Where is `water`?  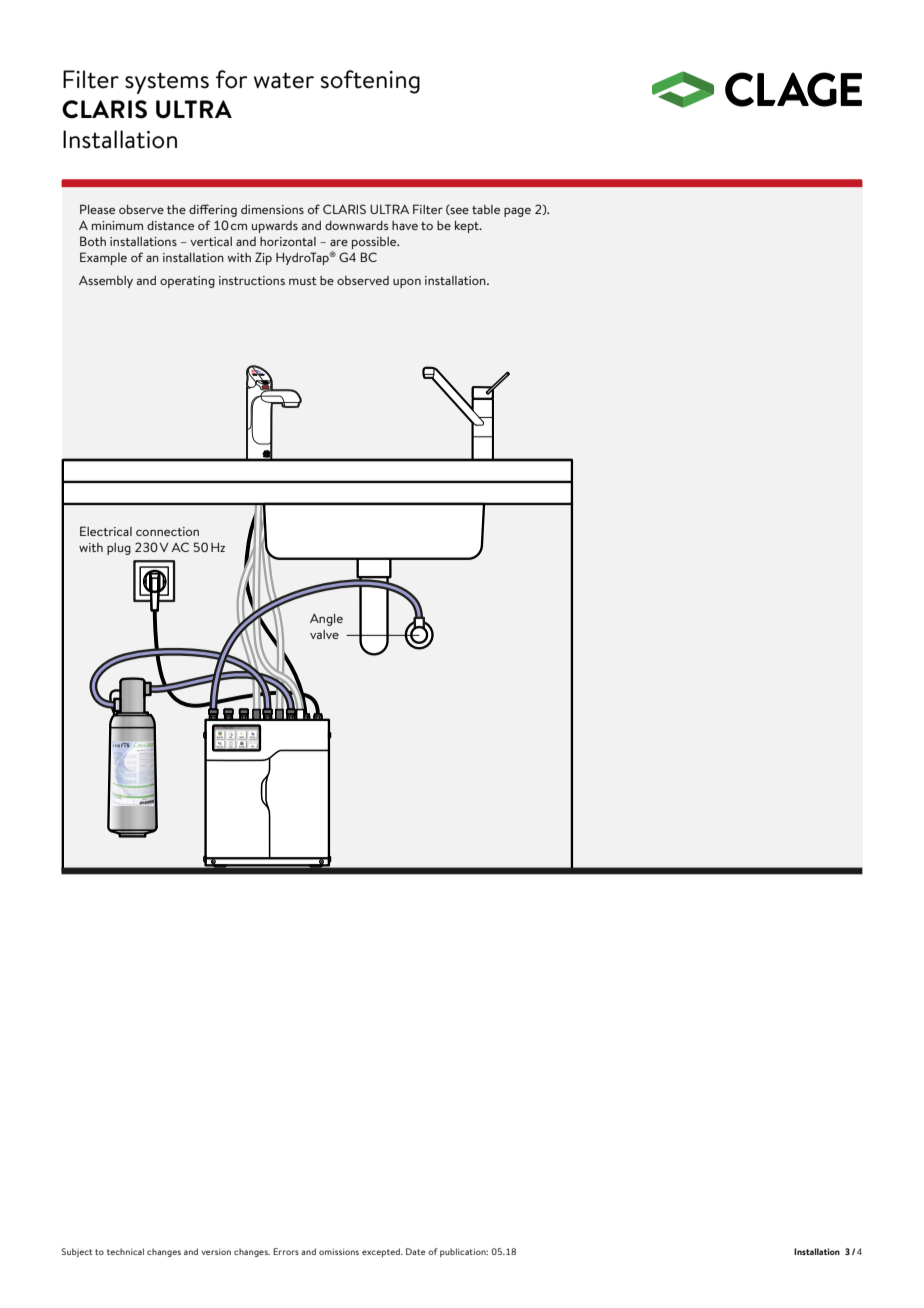 water is located at coordinates (284, 80).
